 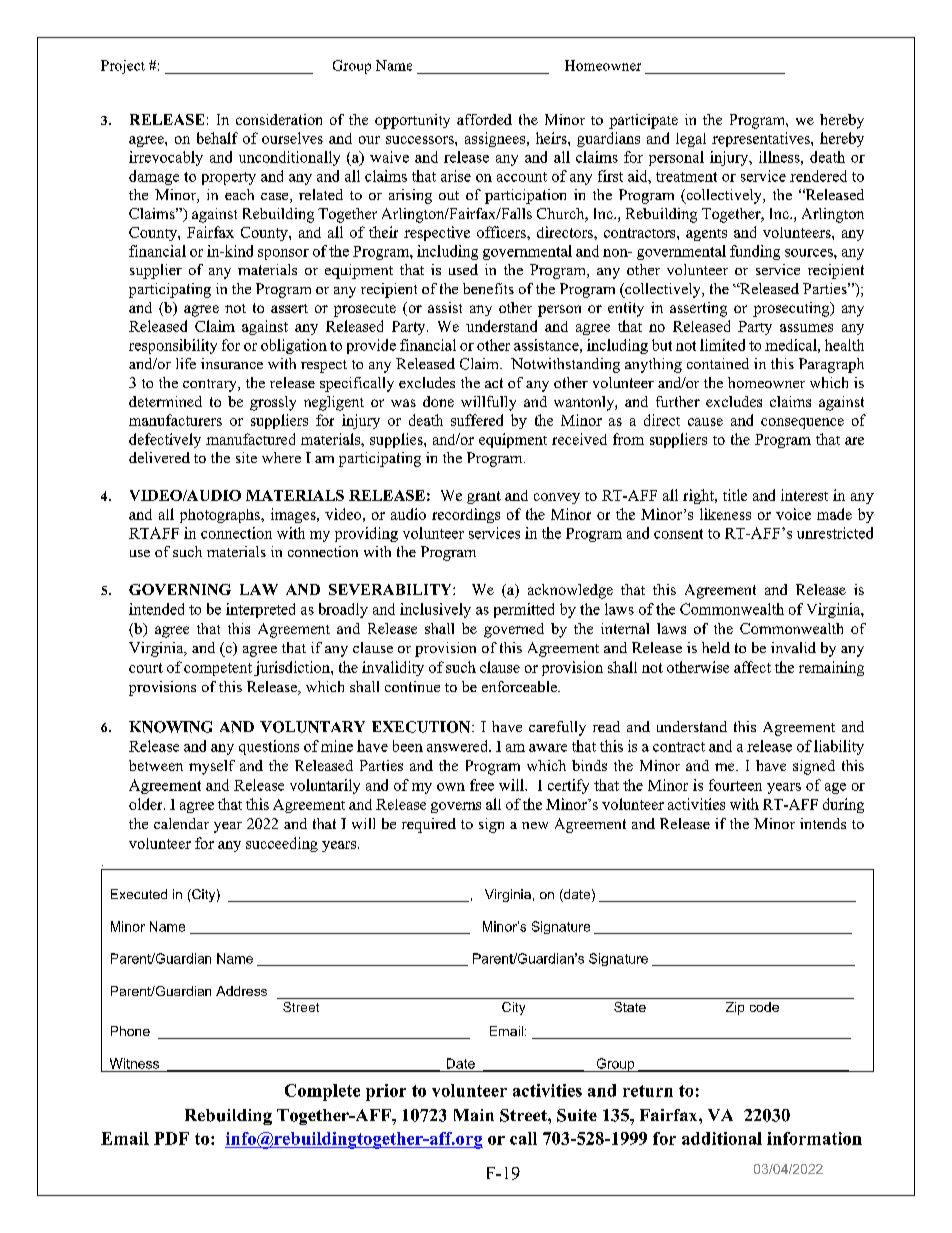 I want to click on GOVERNING, so click(x=180, y=589).
